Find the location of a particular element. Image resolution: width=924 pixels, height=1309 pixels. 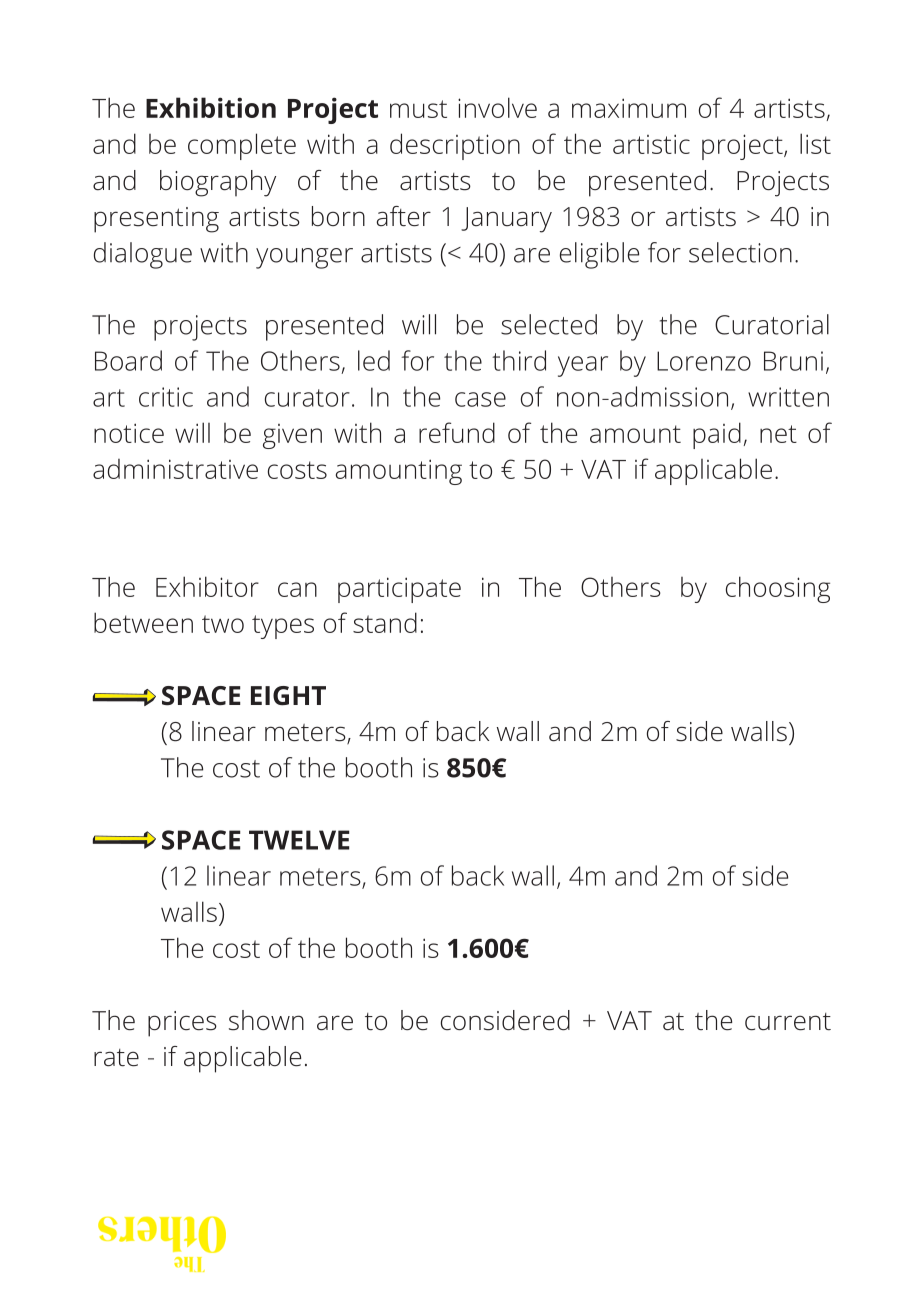

rate is located at coordinates (116, 1058).
